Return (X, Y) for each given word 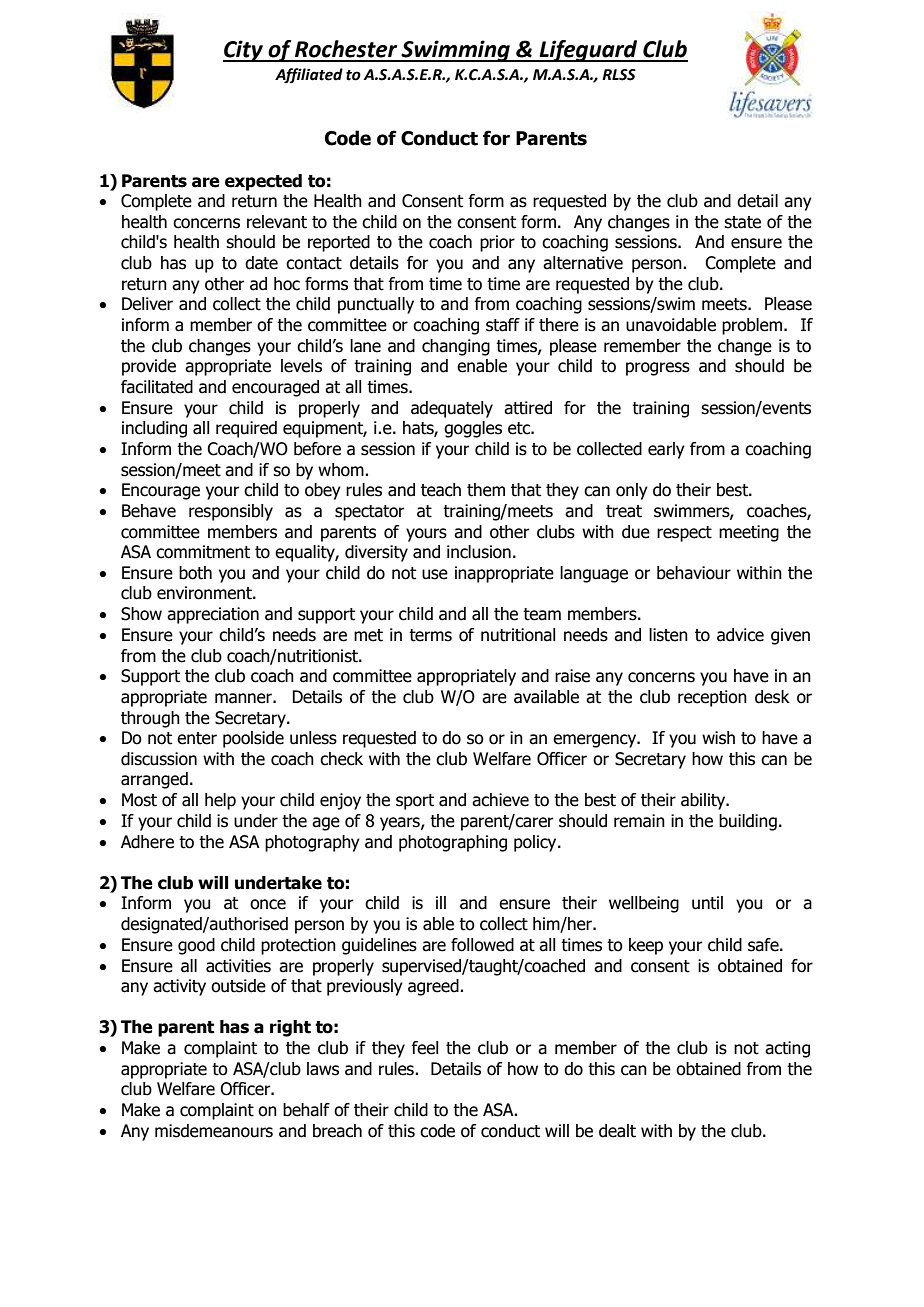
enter (197, 738)
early (666, 450)
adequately (452, 409)
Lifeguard (588, 51)
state (742, 222)
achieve (500, 800)
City (244, 51)
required (246, 429)
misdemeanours (214, 1131)
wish (718, 738)
